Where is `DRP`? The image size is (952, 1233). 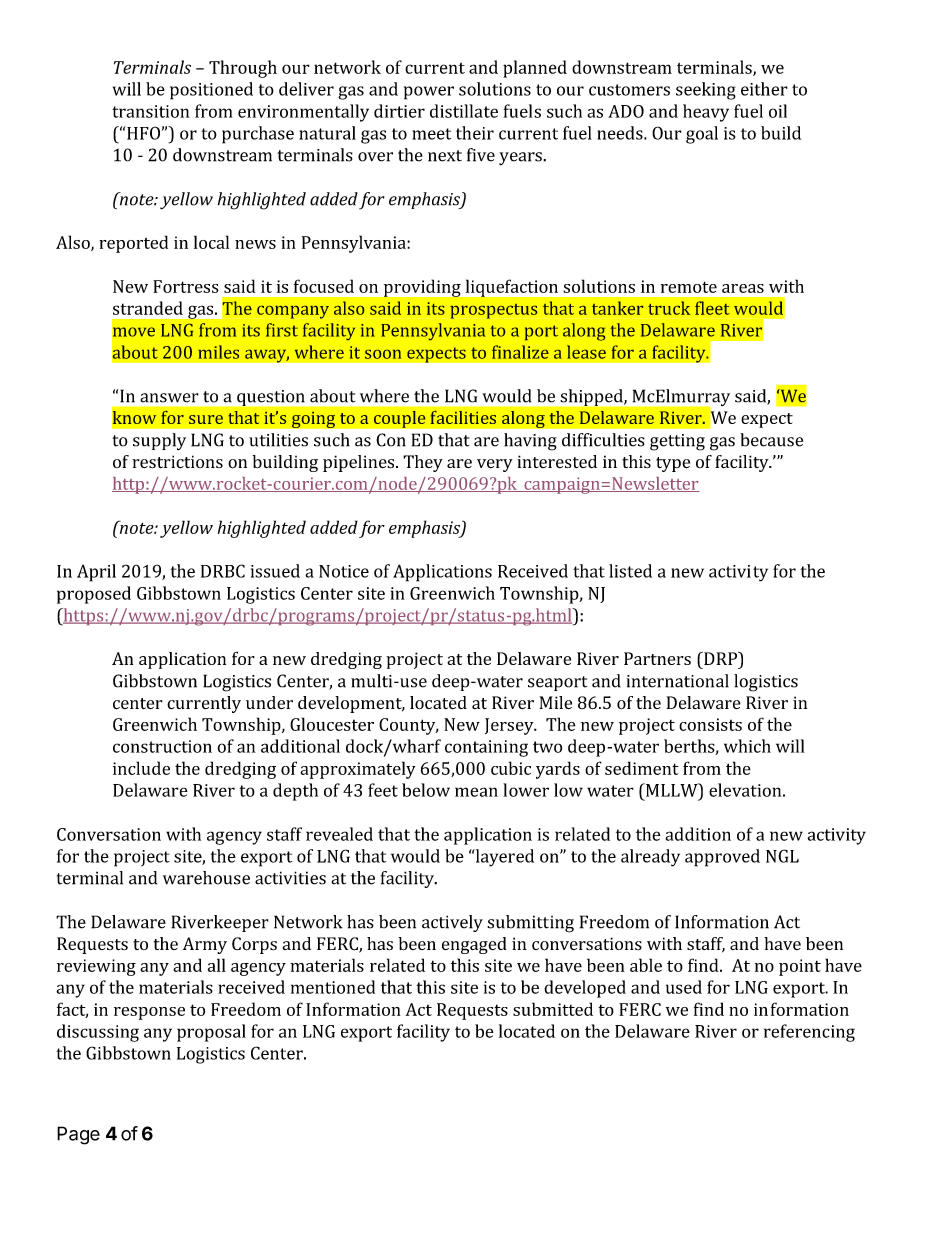 DRP is located at coordinates (720, 658).
